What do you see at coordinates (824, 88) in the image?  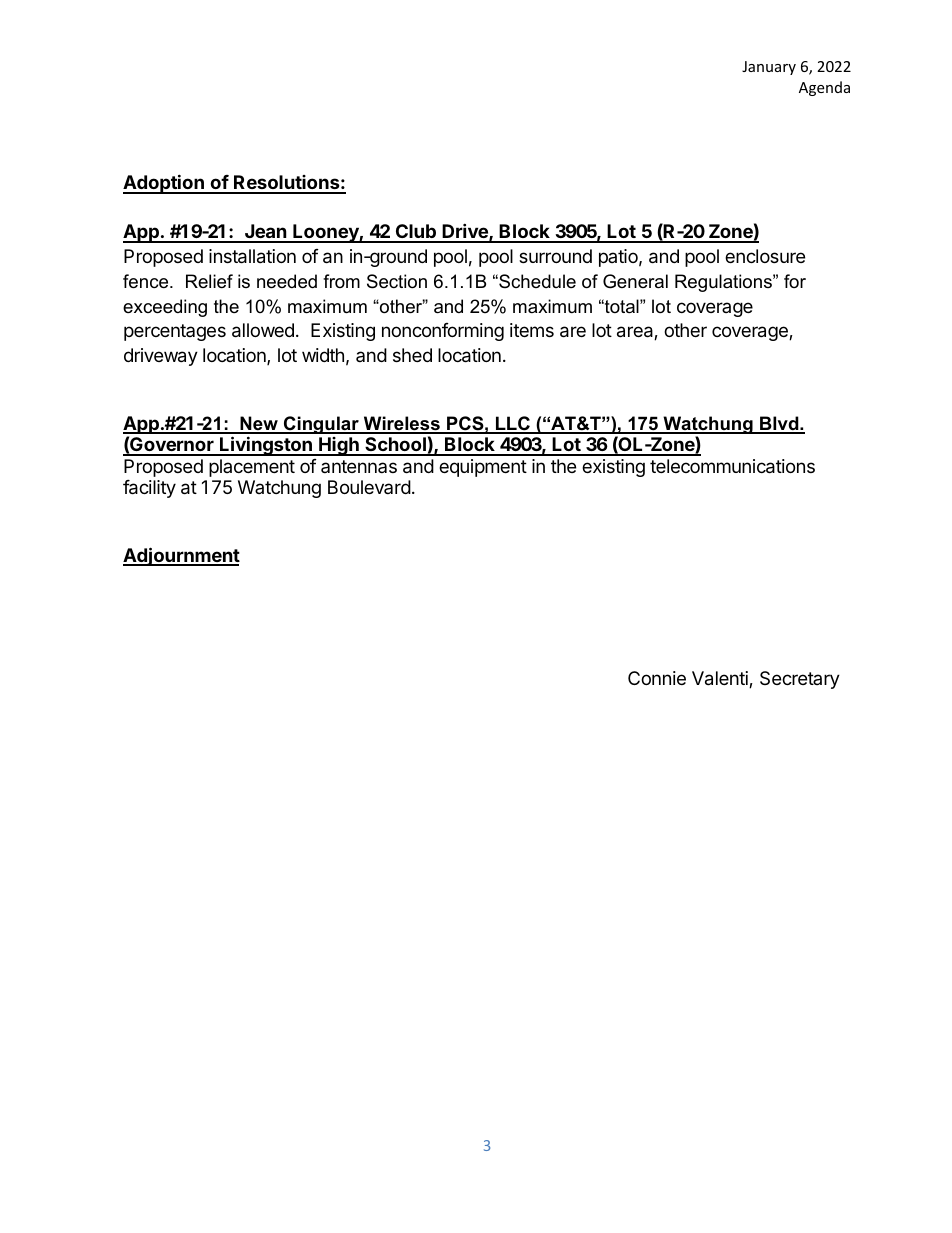 I see `Agenda` at bounding box center [824, 88].
